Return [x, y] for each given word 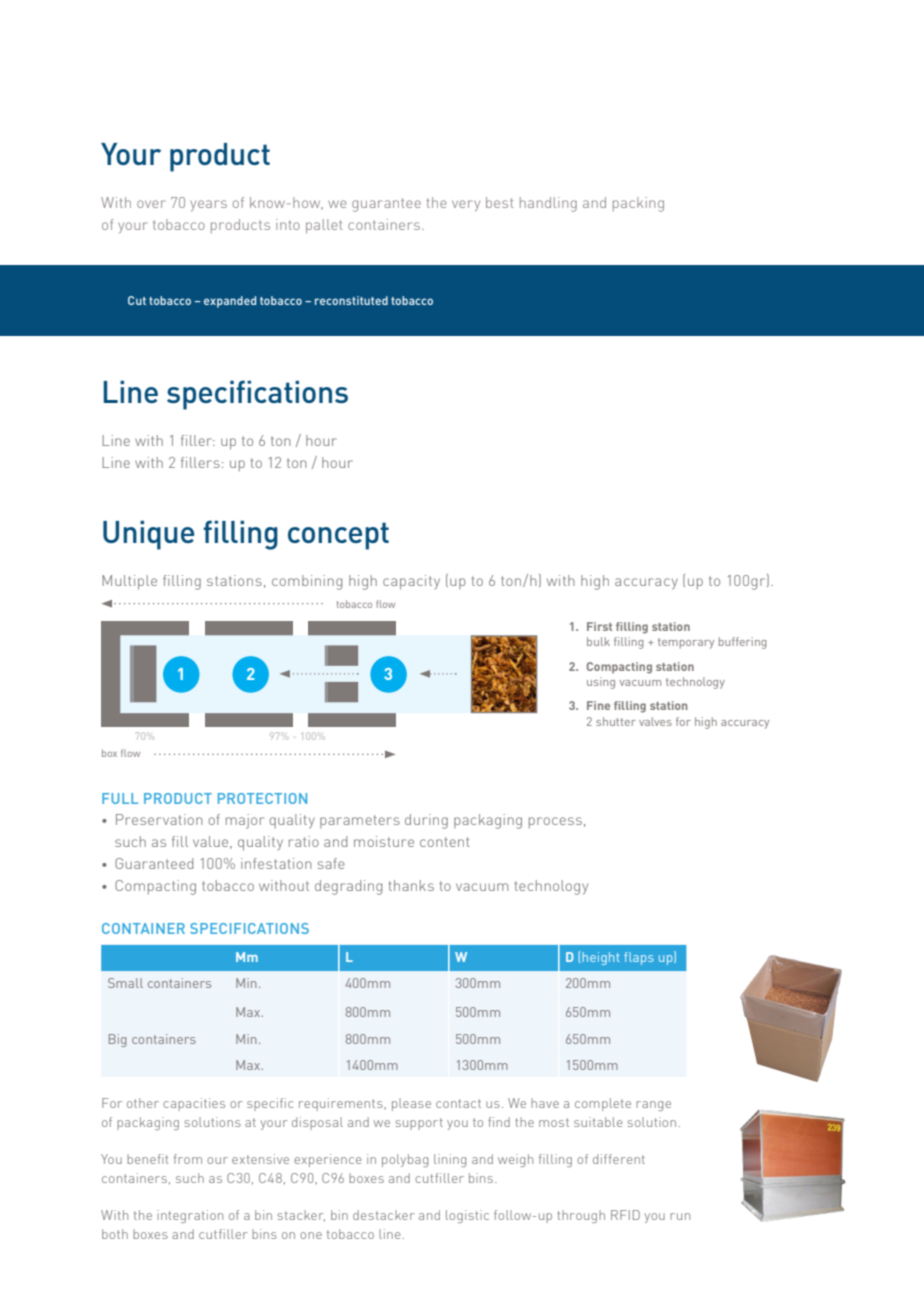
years [208, 205]
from [188, 1159]
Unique [148, 535]
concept [338, 536]
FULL [120, 798]
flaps [639, 958]
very [466, 205]
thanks [411, 885]
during [426, 821]
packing [638, 204]
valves [655, 721]
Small [125, 983]
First [599, 626]
